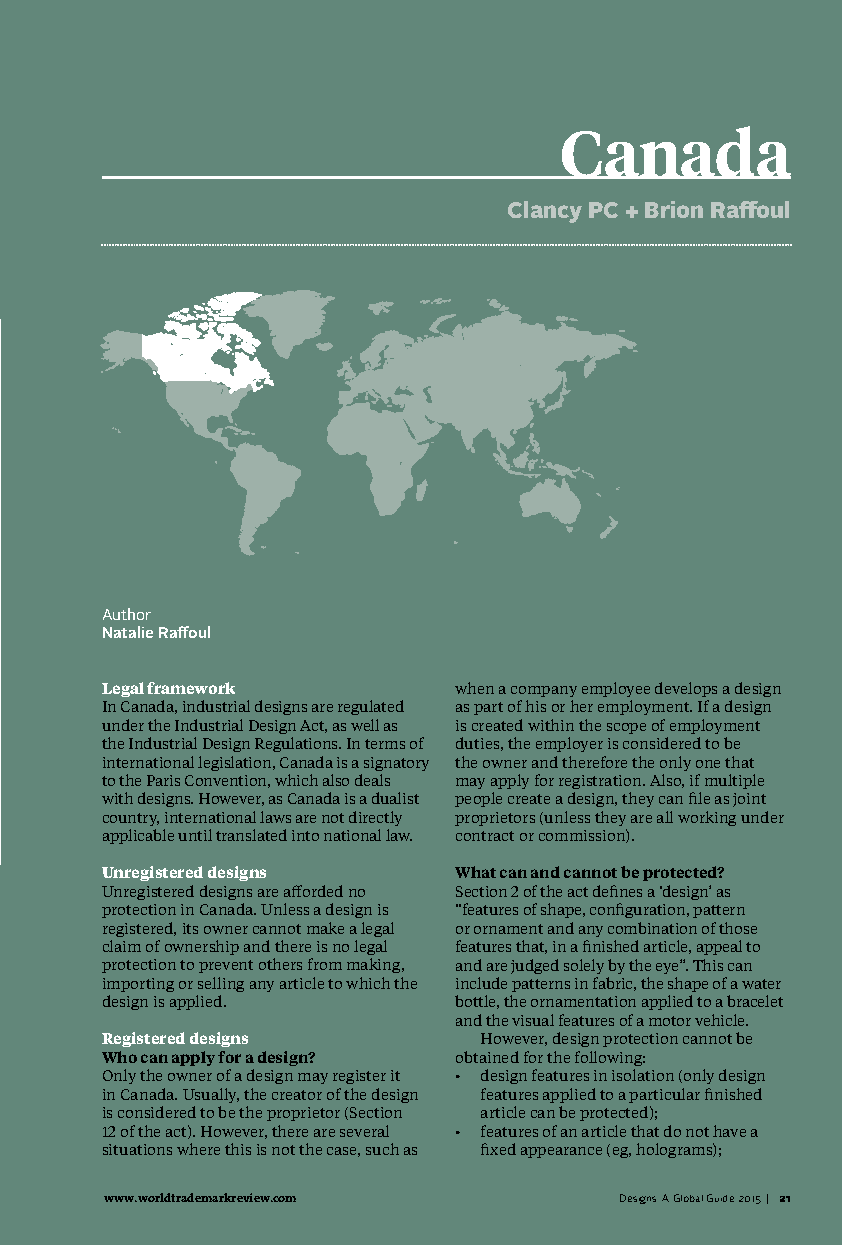 The width and height of the screenshot is (842, 1245). Describe the element at coordinates (686, 689) in the screenshot. I see `develops` at that location.
